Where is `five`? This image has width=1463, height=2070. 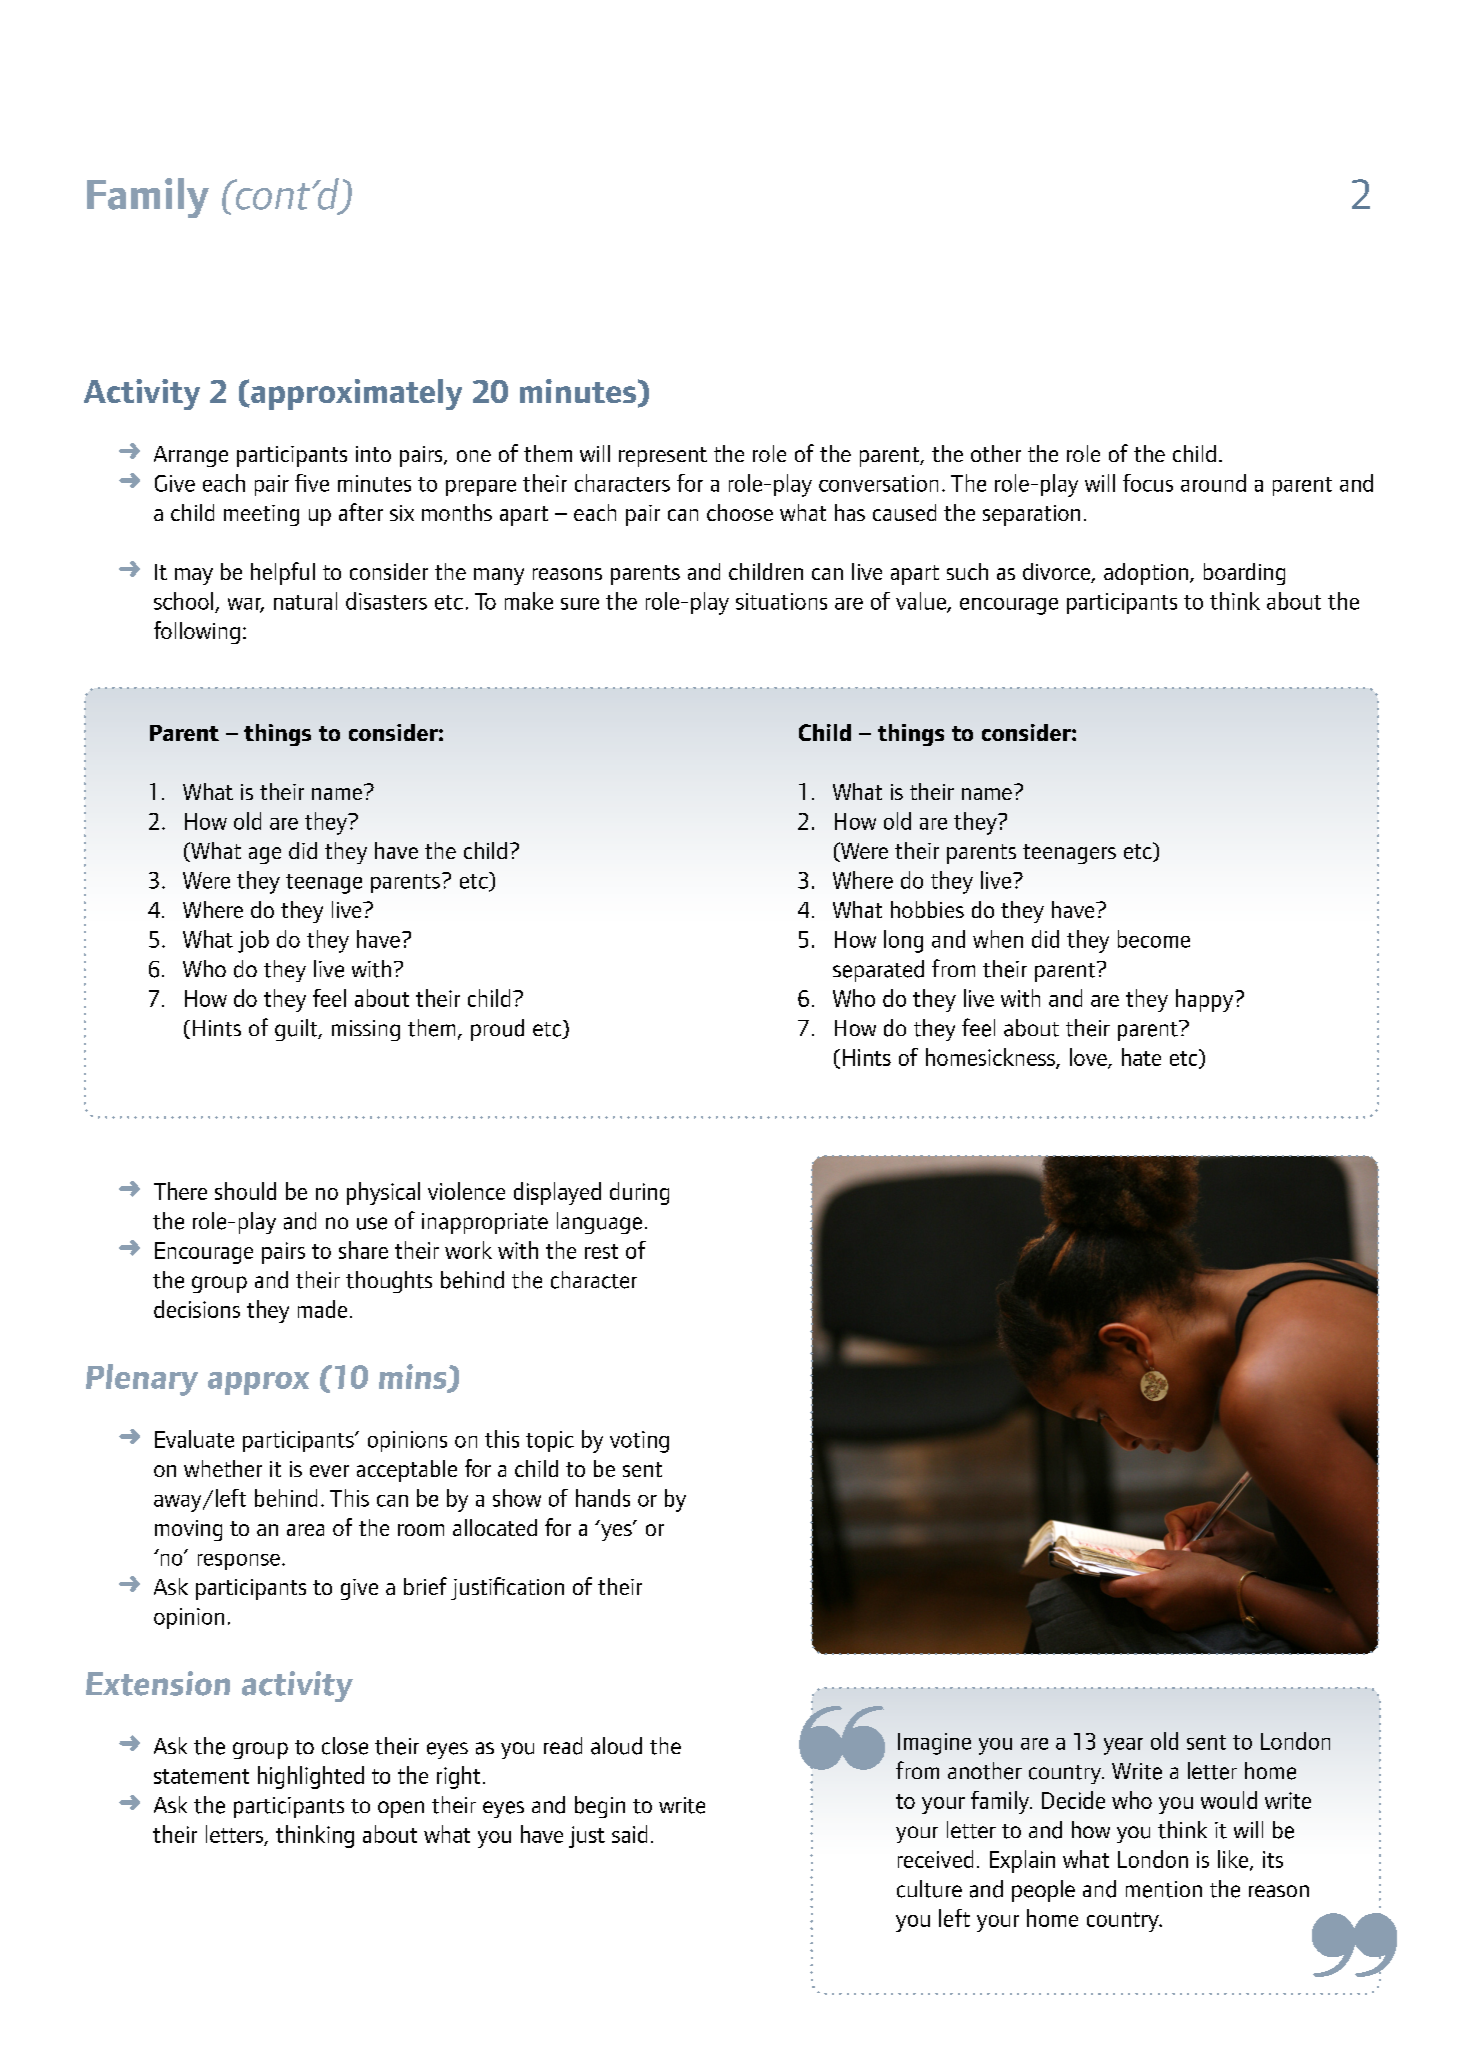
five is located at coordinates (312, 483).
